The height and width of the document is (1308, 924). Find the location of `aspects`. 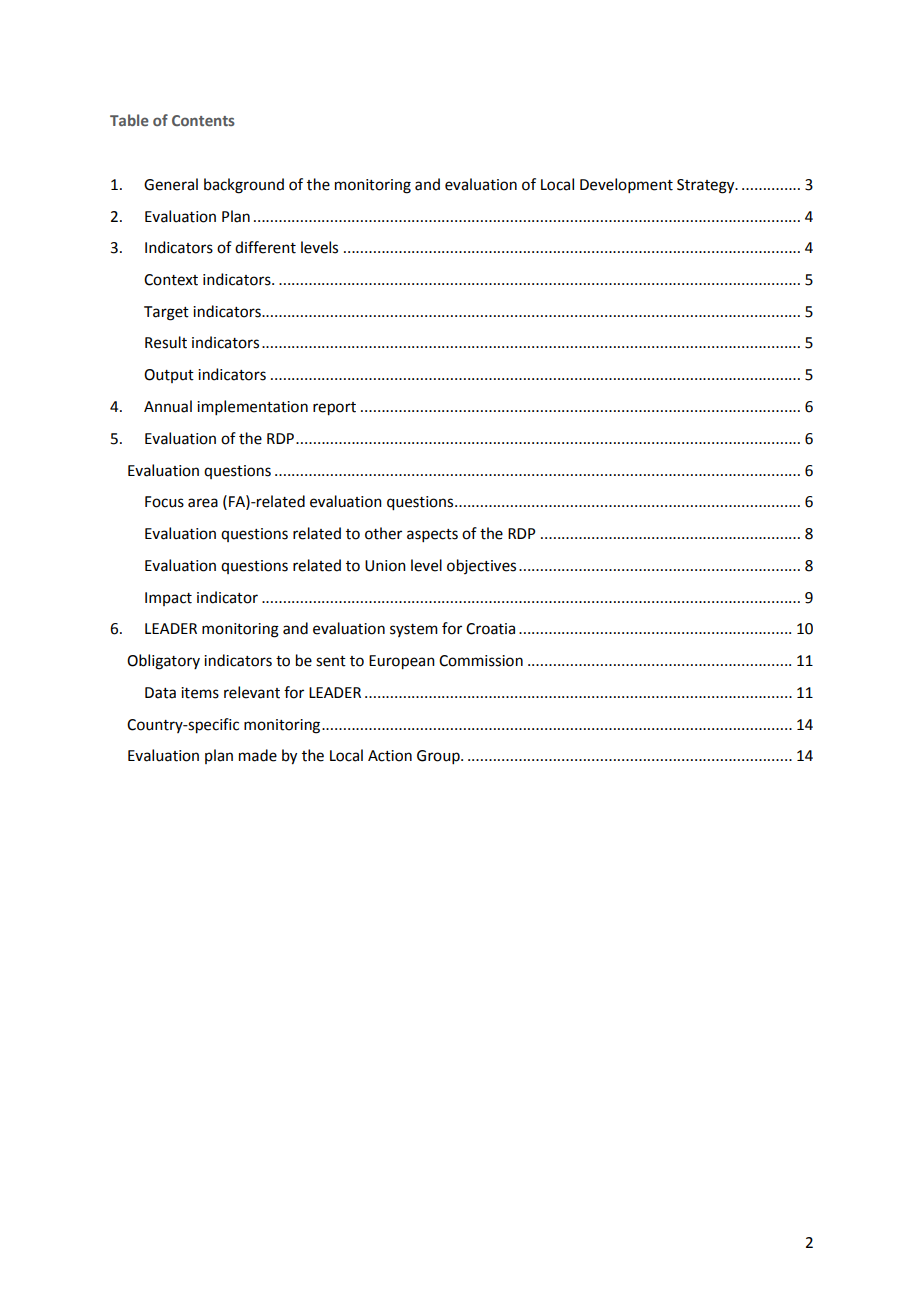

aspects is located at coordinates (432, 535).
